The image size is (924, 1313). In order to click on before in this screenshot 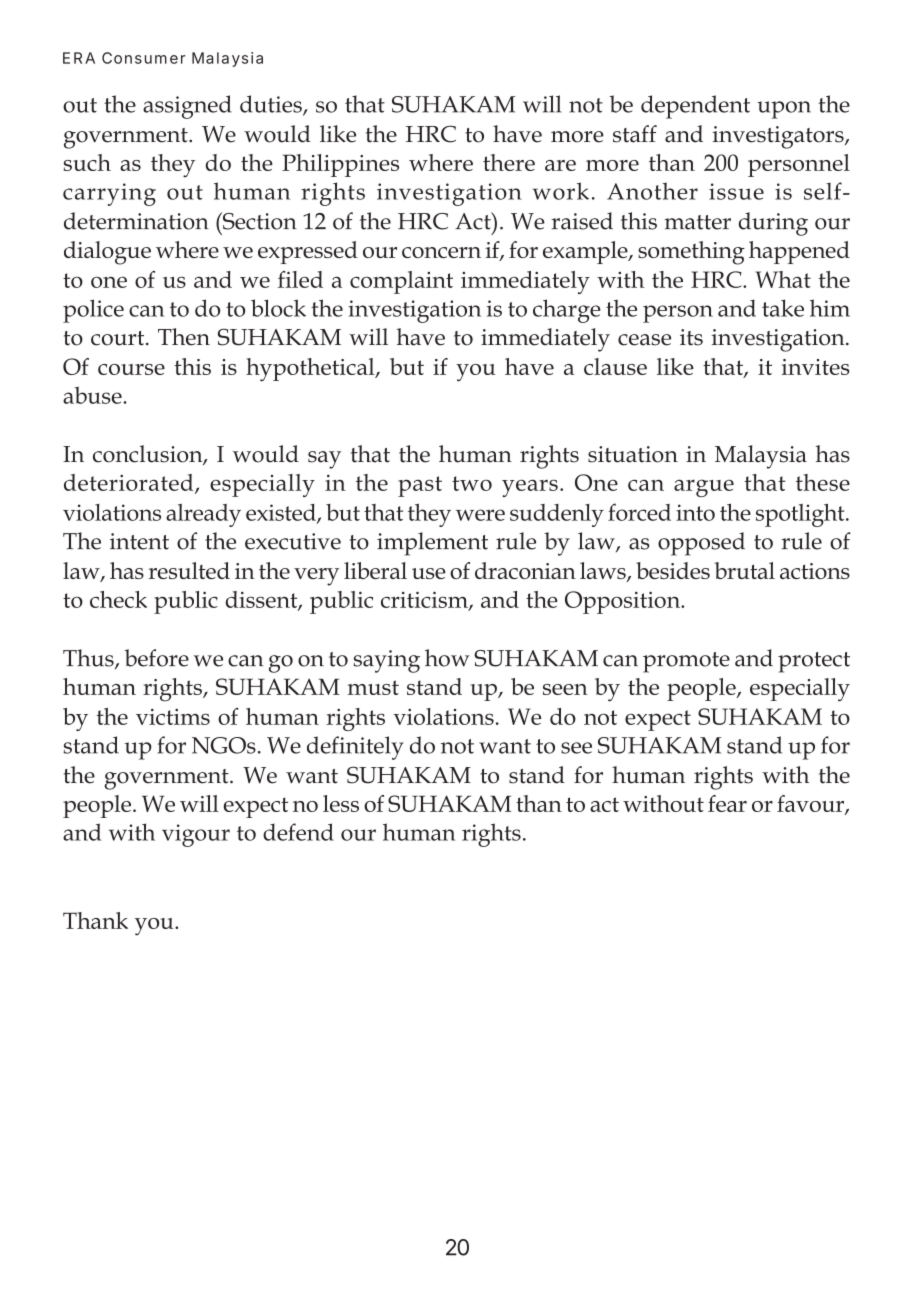, I will do `click(156, 658)`.
